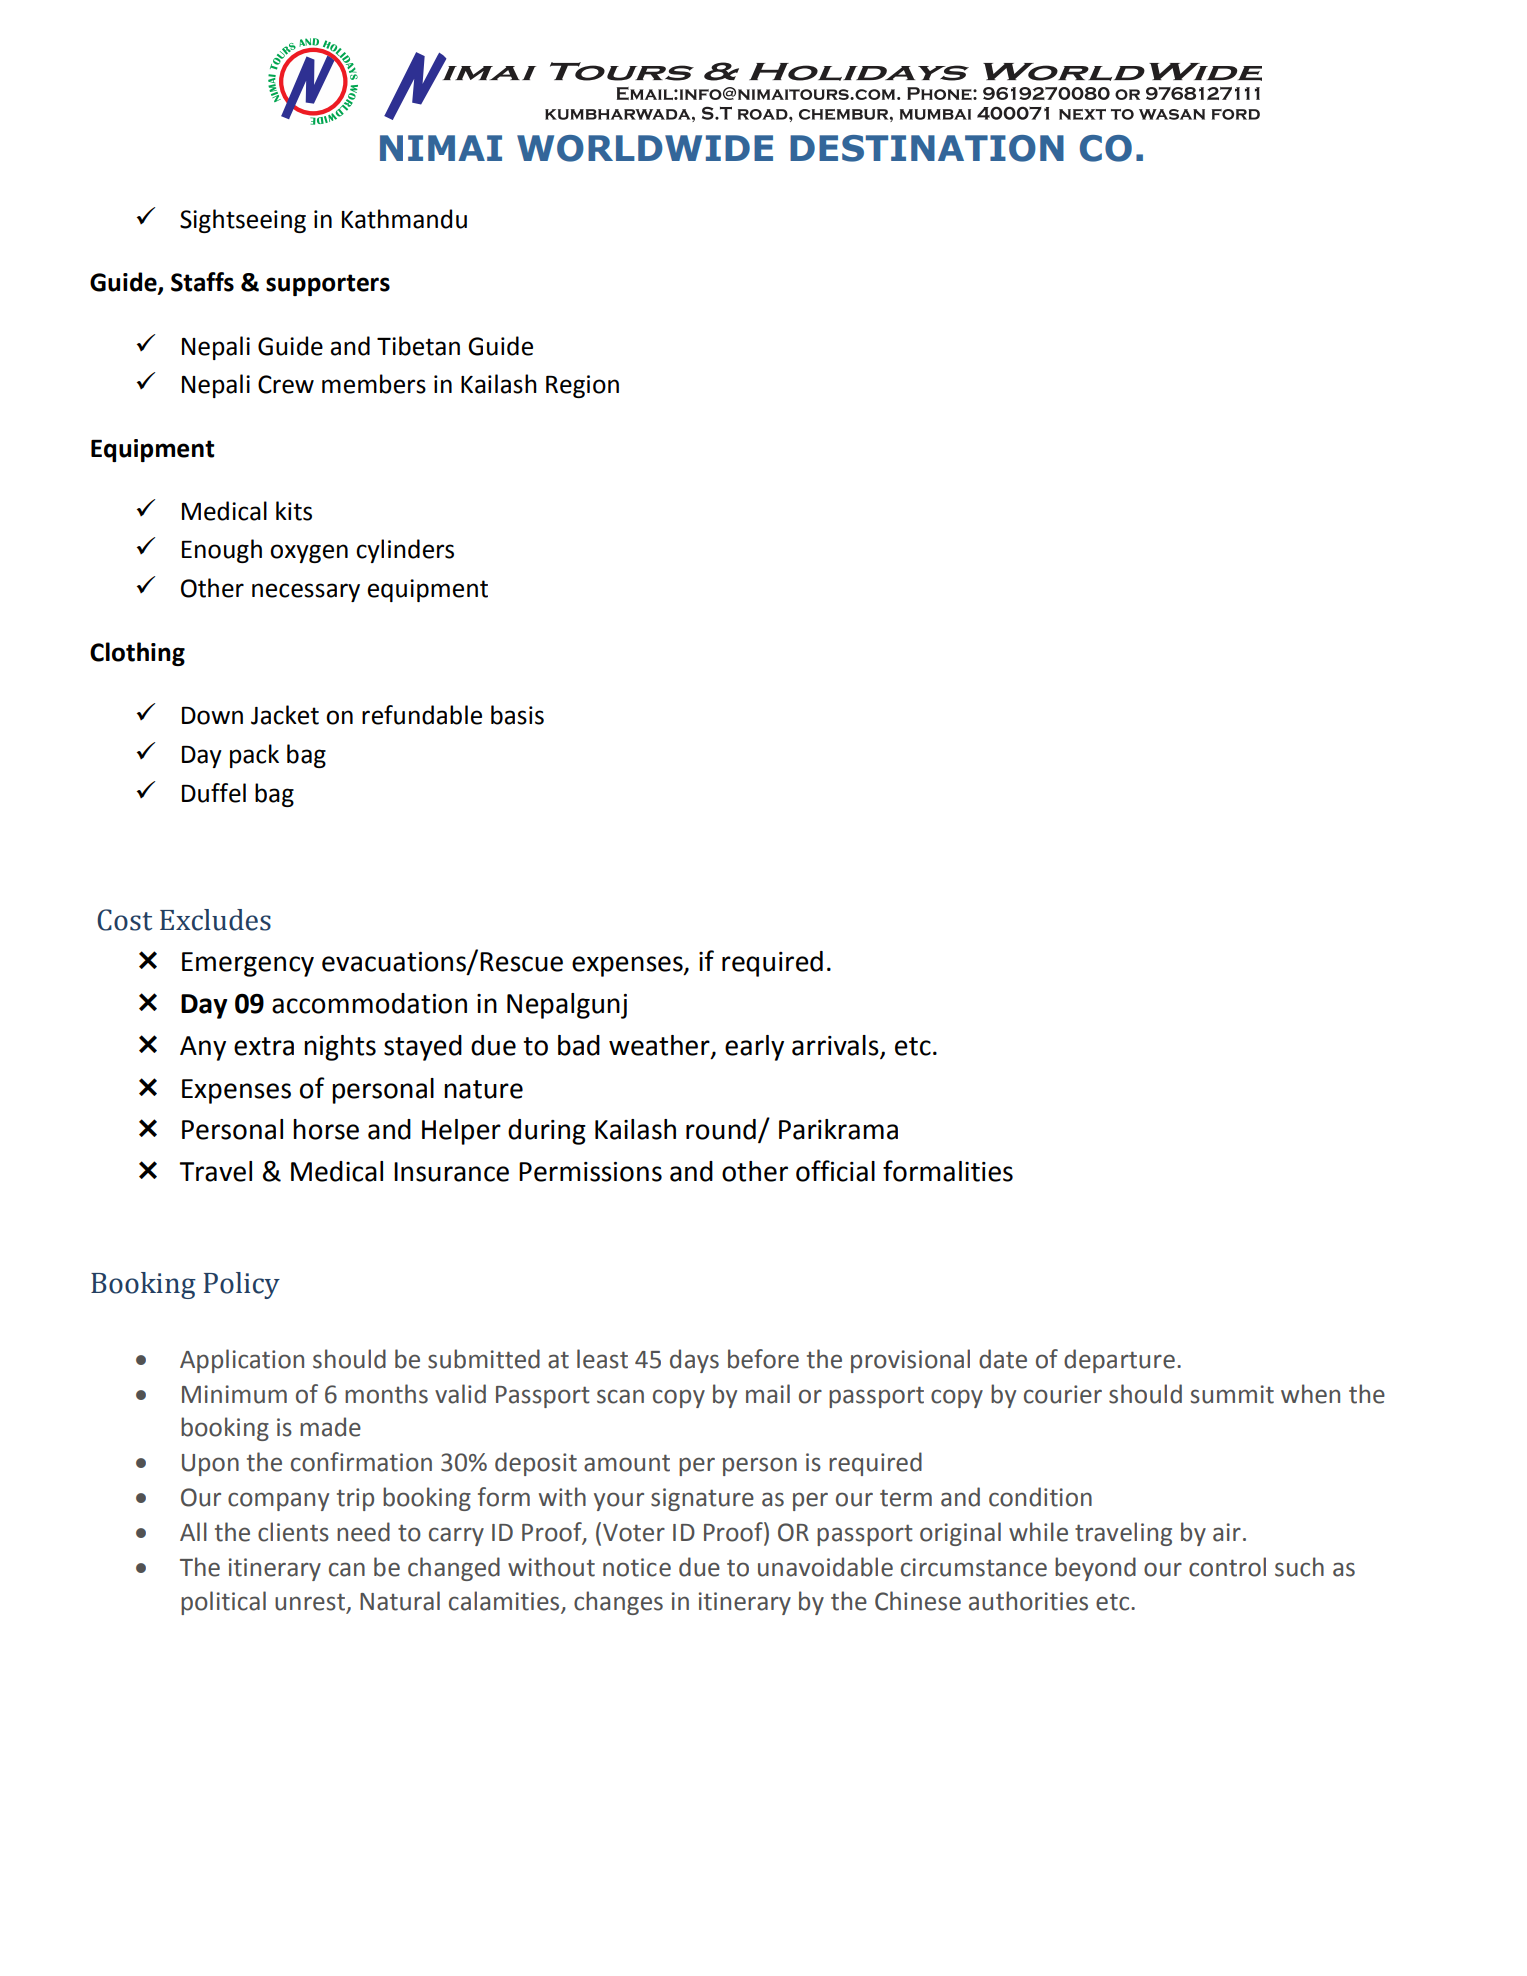  What do you see at coordinates (293, 1532) in the page?
I see `clients` at bounding box center [293, 1532].
